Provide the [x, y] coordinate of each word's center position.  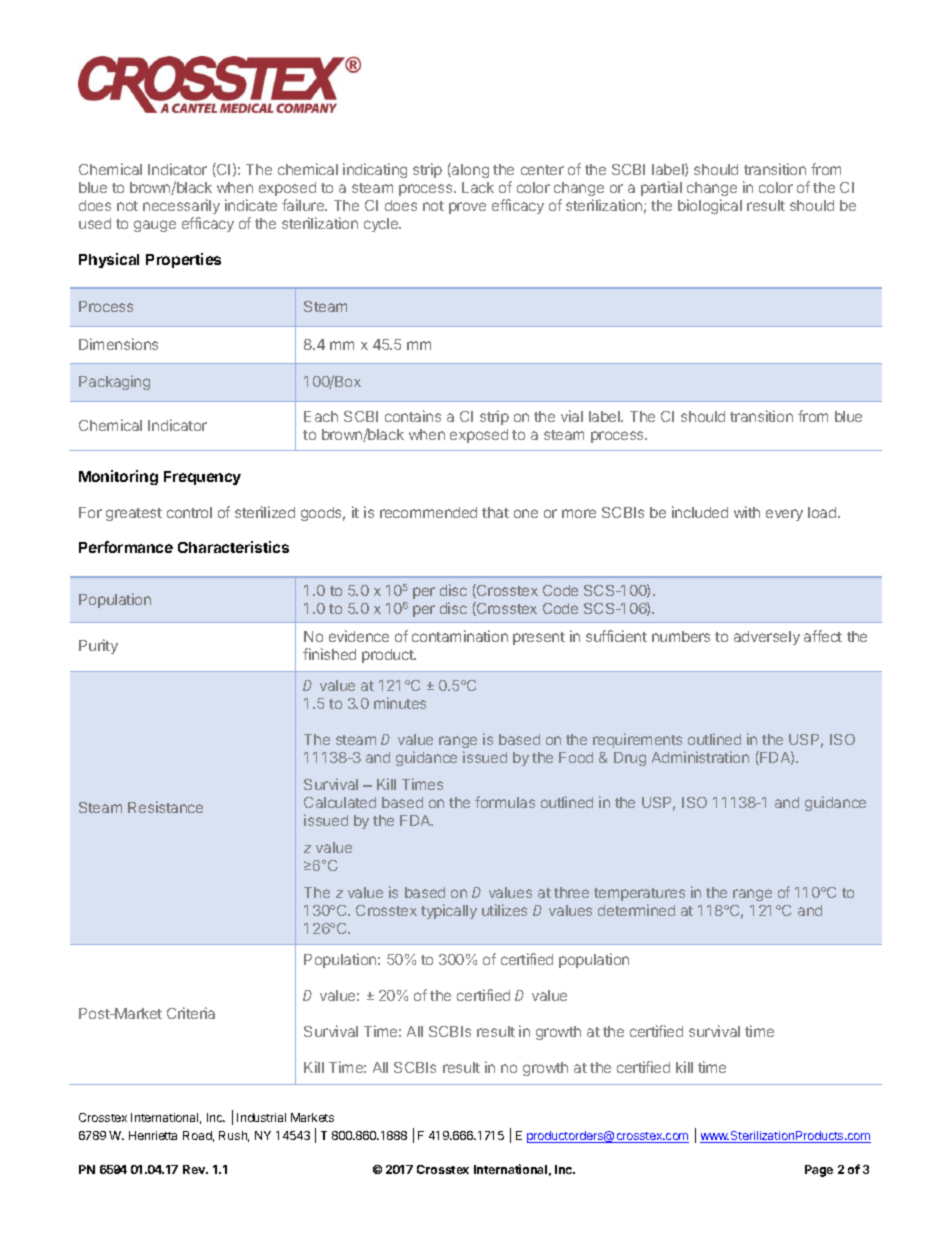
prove [467, 208]
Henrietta [153, 1135]
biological [710, 206]
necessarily [181, 206]
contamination [460, 636]
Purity [98, 646]
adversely [767, 638]
